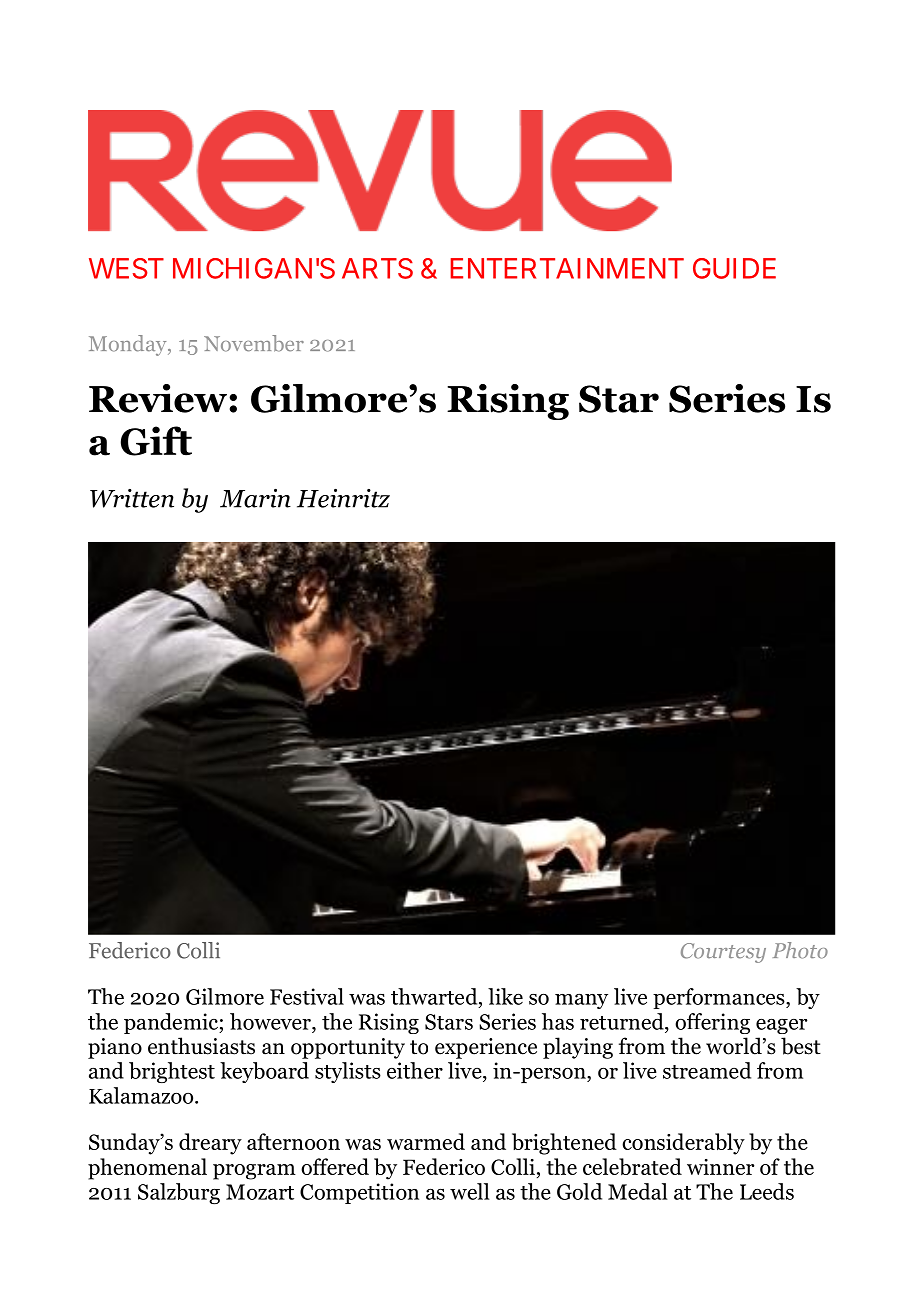  I want to click on dreary, so click(210, 1144).
